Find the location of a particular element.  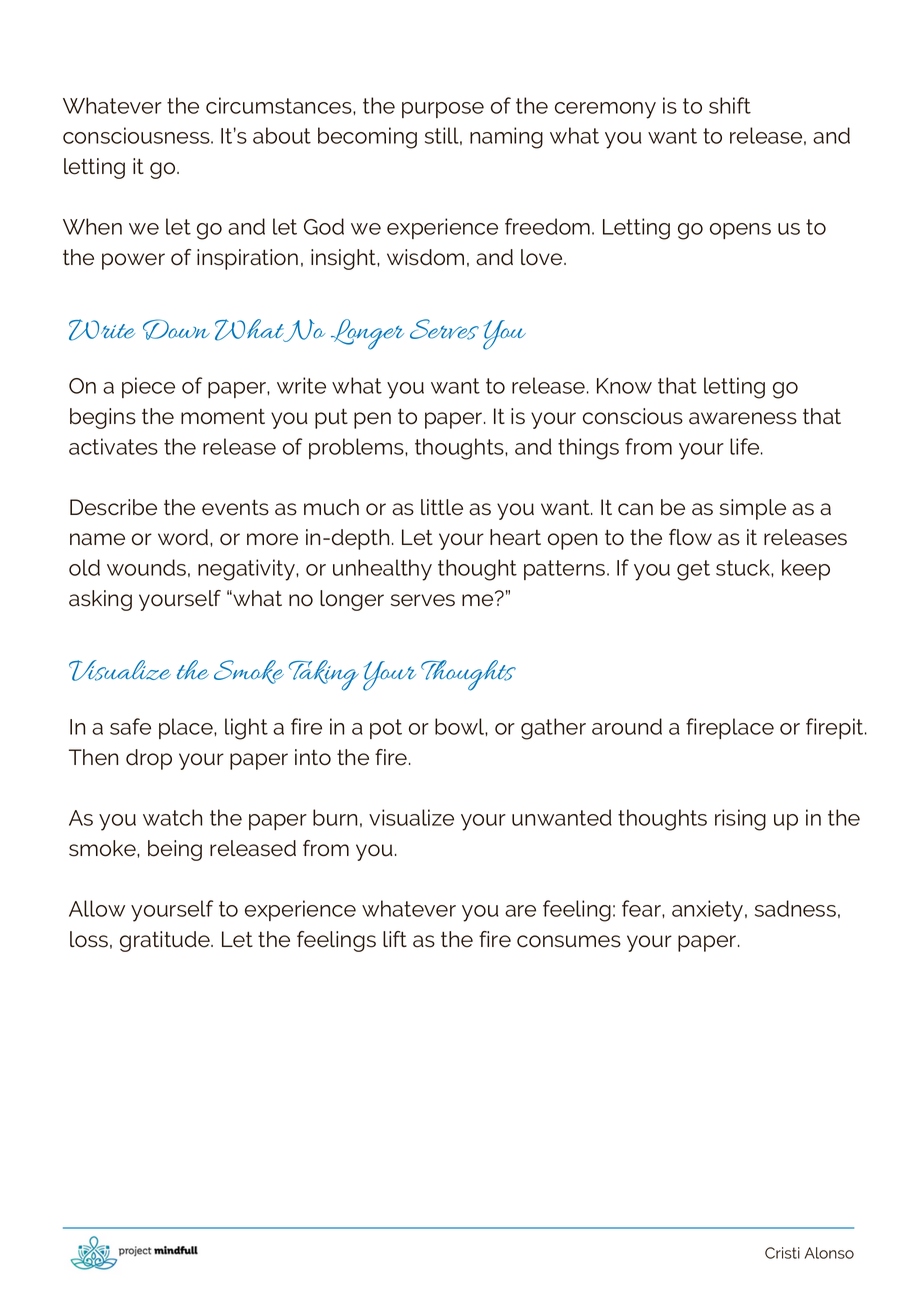

consumes is located at coordinates (569, 941).
